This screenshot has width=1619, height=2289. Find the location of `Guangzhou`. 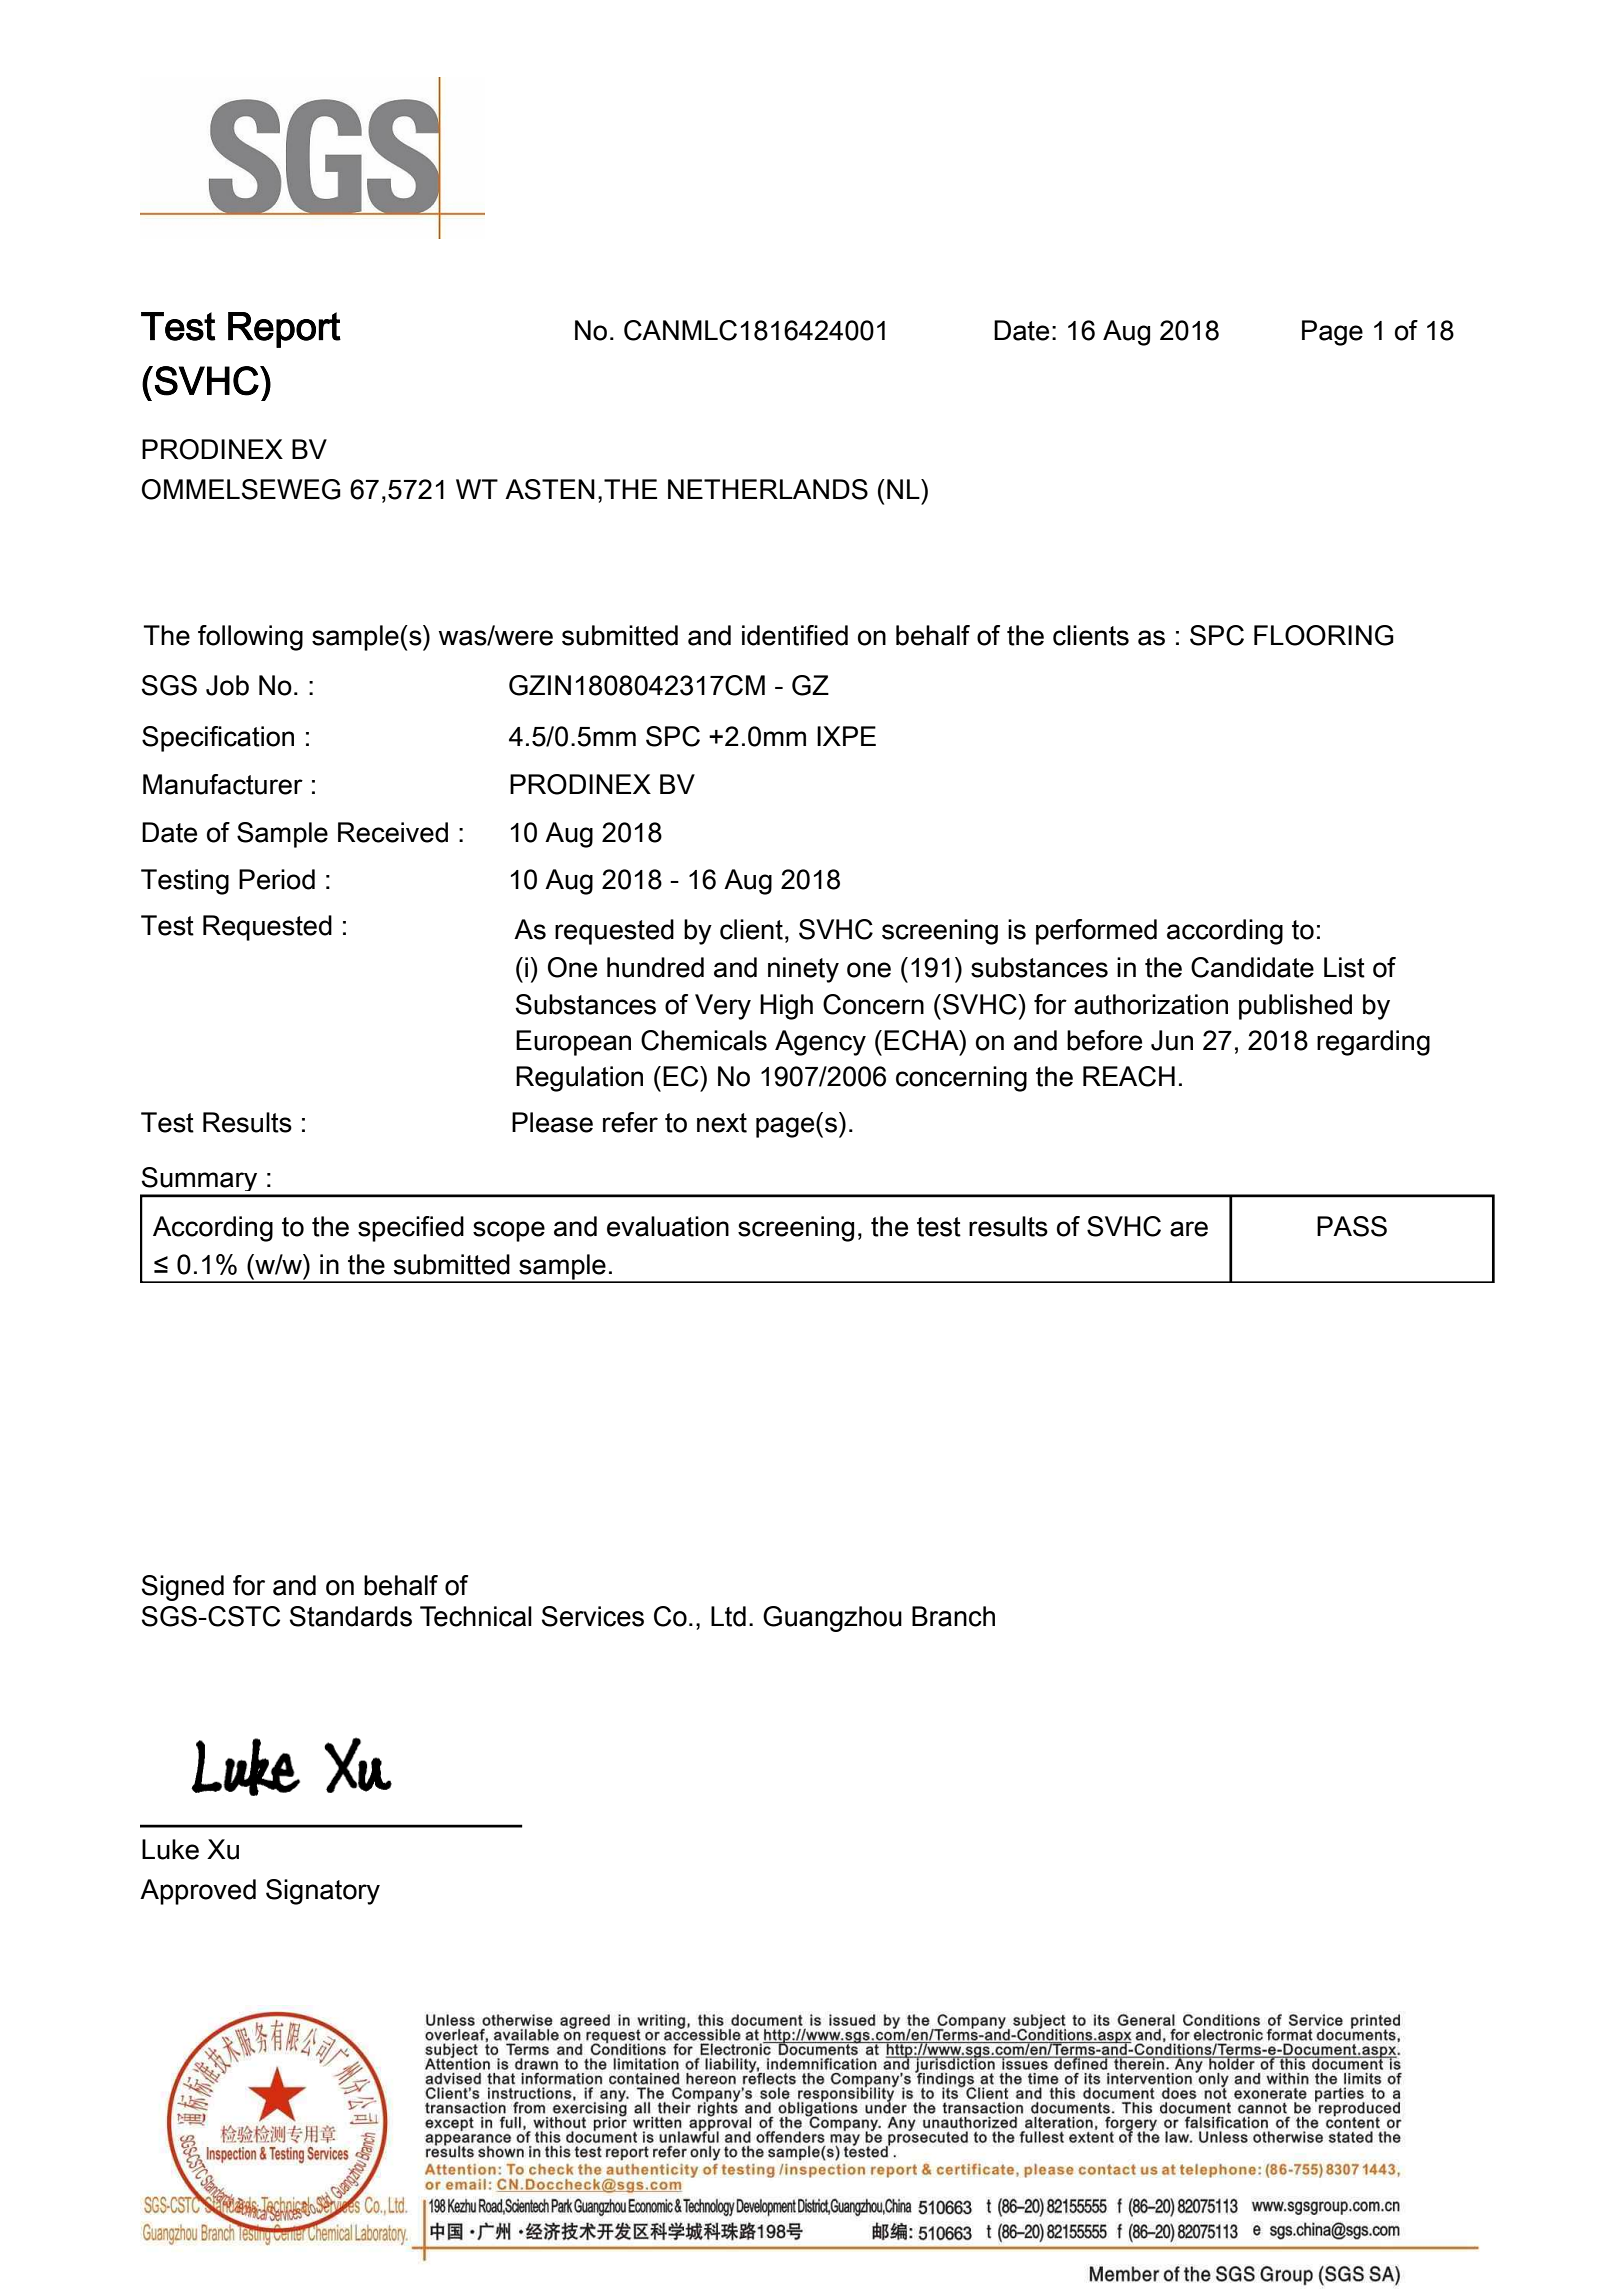

Guangzhou is located at coordinates (832, 1619).
